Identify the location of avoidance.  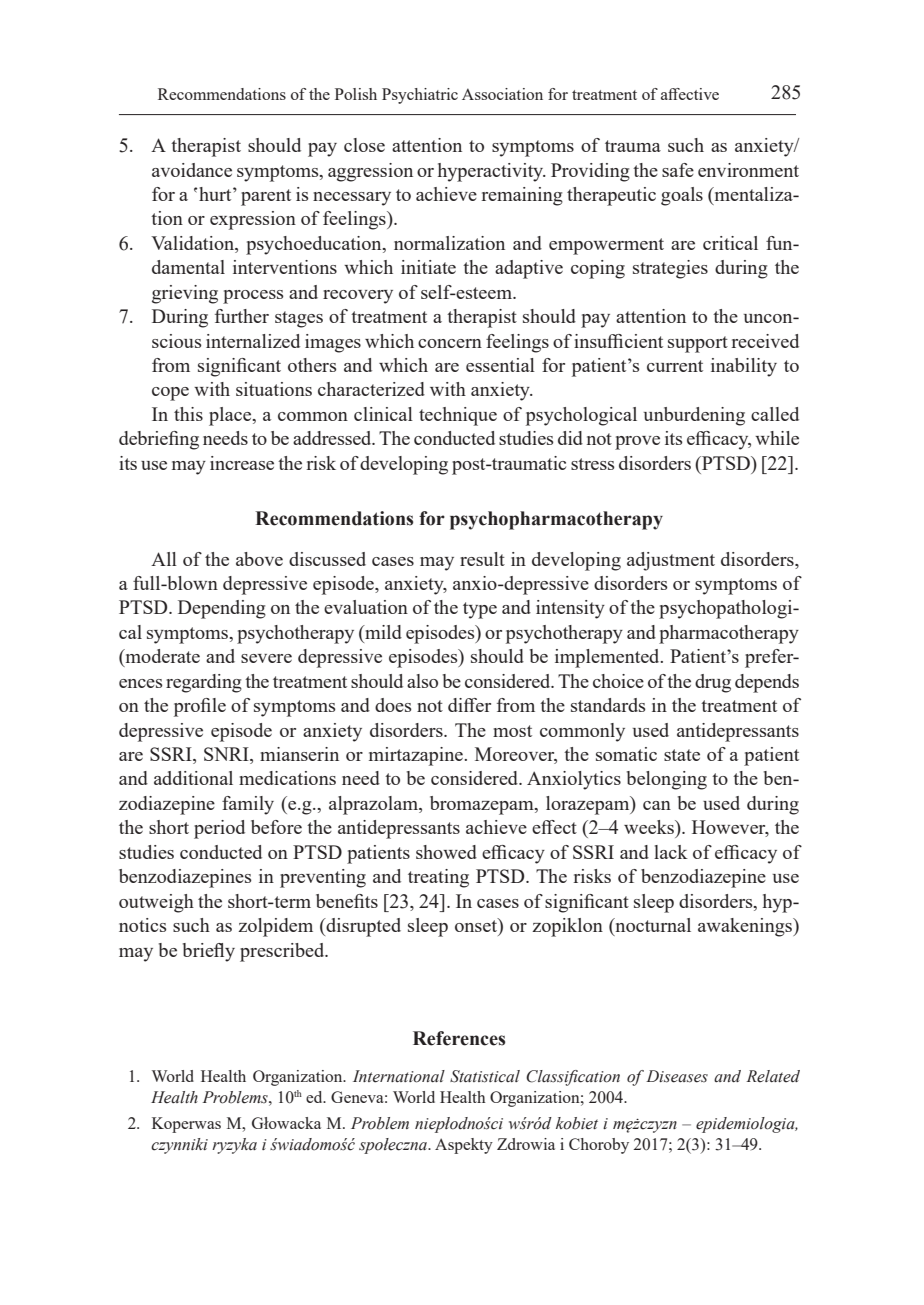
(192, 170).
